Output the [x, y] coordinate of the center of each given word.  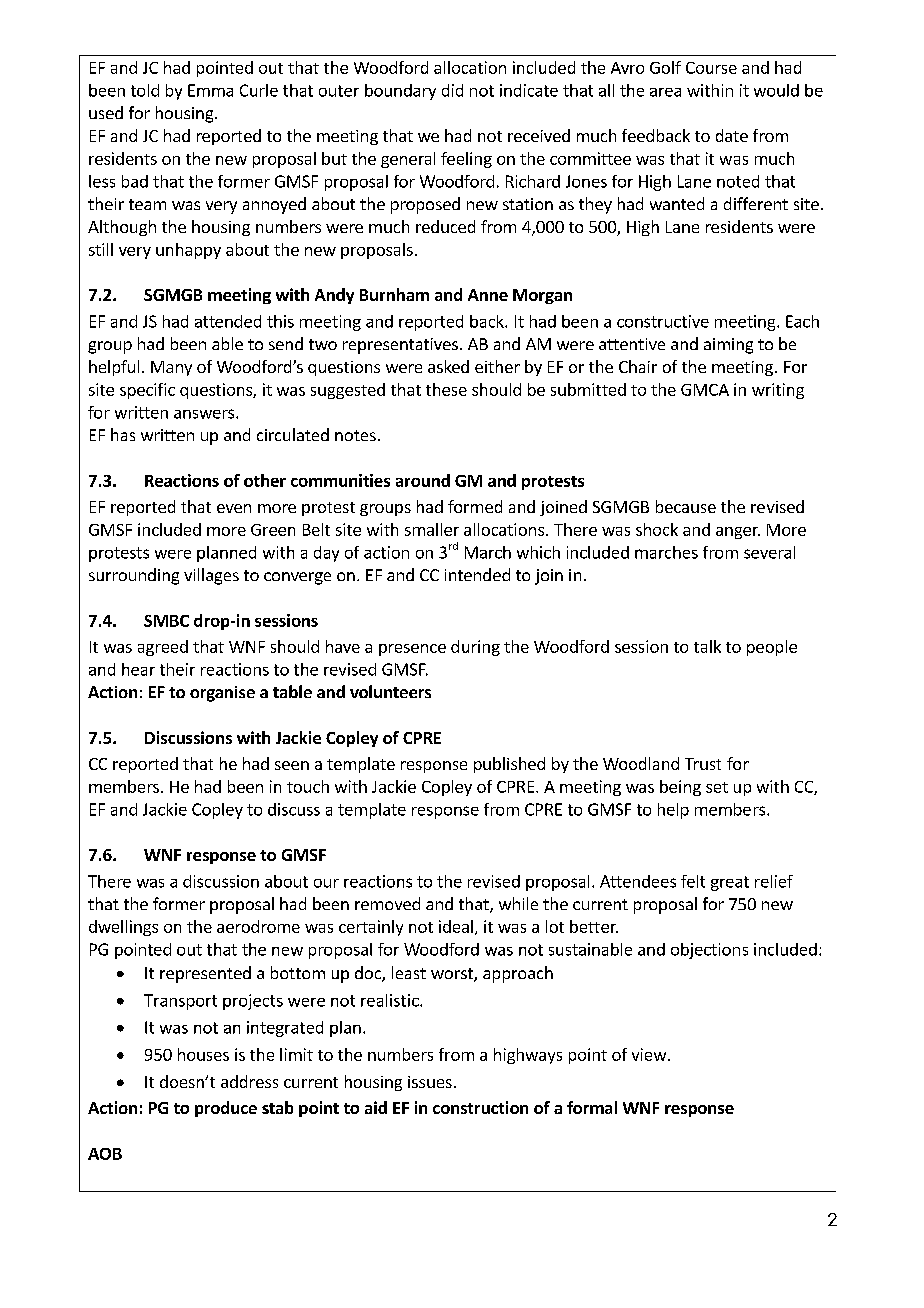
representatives [400, 346]
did [452, 90]
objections [709, 951]
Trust [703, 764]
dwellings [123, 928]
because [686, 506]
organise [222, 694]
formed [475, 506]
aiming [728, 346]
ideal [456, 926]
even [234, 508]
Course [711, 68]
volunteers [390, 691]
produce [226, 1109]
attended [228, 321]
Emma [210, 90]
